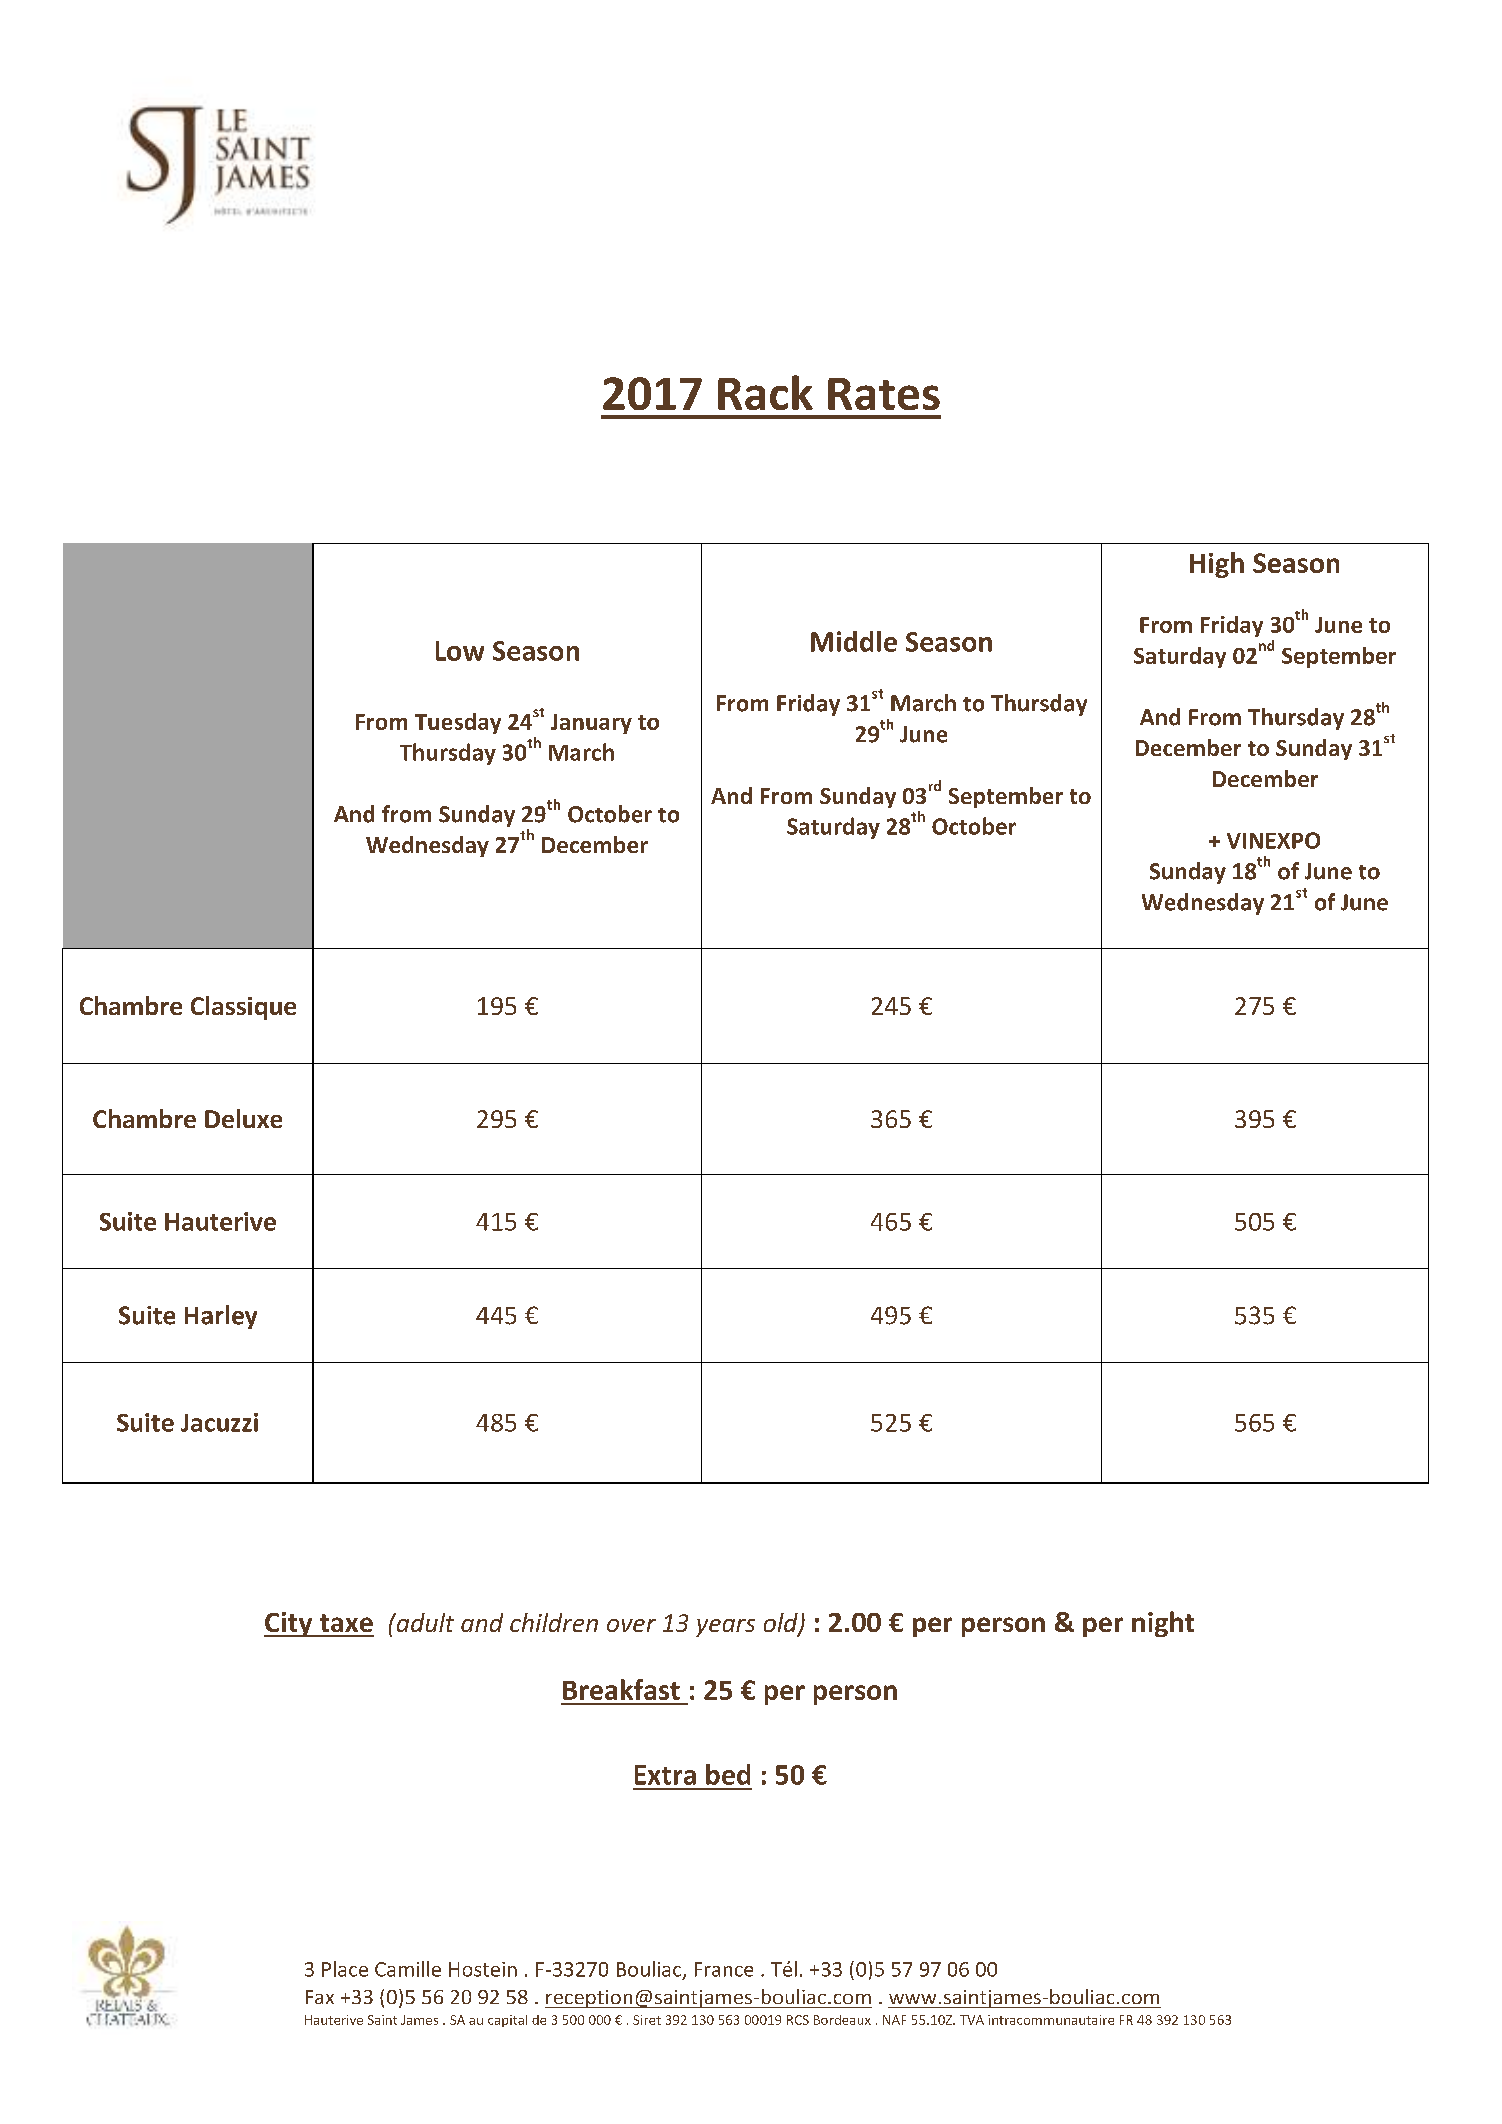  I want to click on France, so click(724, 1969).
